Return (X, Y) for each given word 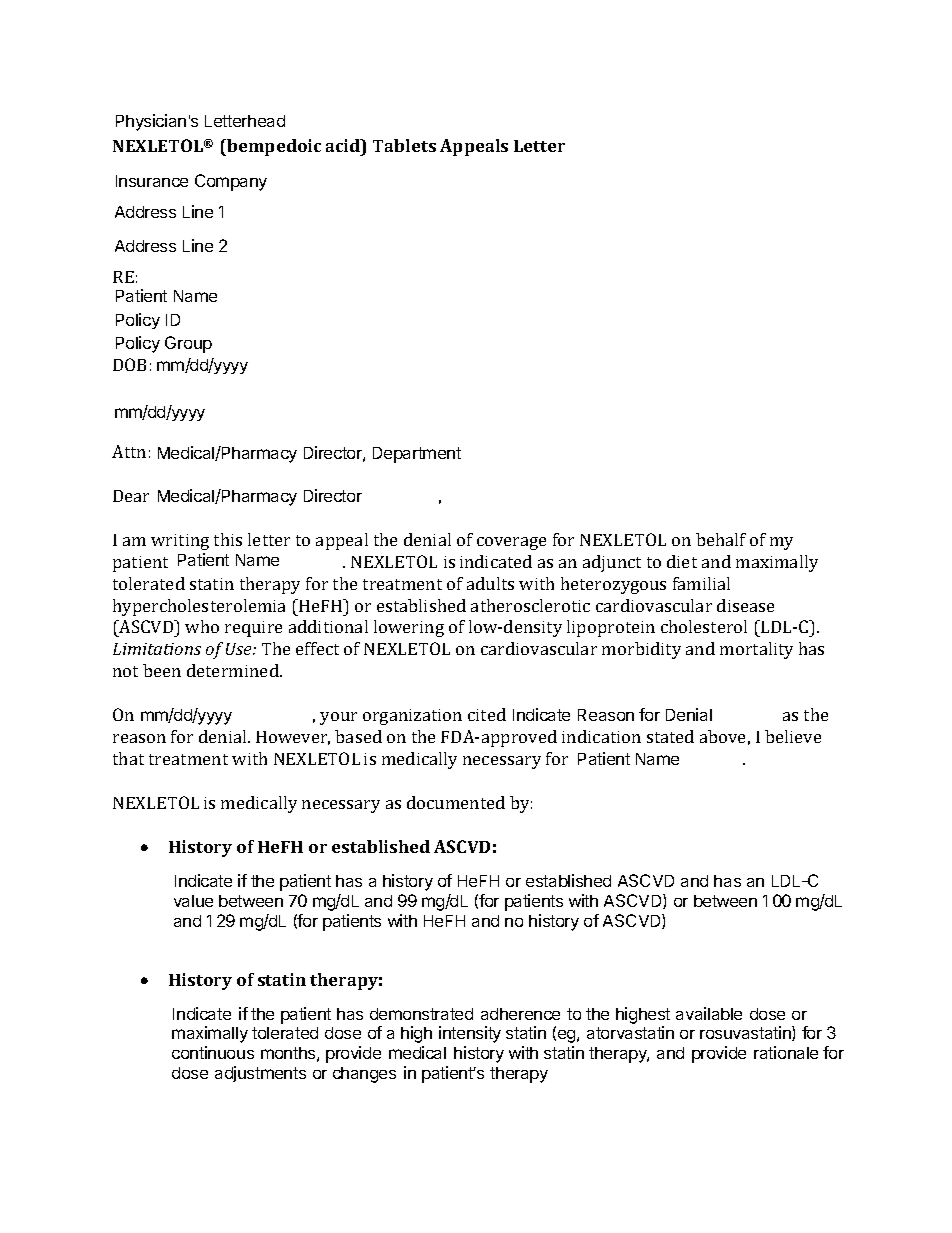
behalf (721, 539)
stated (670, 736)
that (128, 758)
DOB (129, 364)
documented (456, 802)
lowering (409, 628)
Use (240, 649)
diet (682, 561)
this (228, 539)
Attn (129, 451)
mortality (756, 650)
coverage (511, 543)
